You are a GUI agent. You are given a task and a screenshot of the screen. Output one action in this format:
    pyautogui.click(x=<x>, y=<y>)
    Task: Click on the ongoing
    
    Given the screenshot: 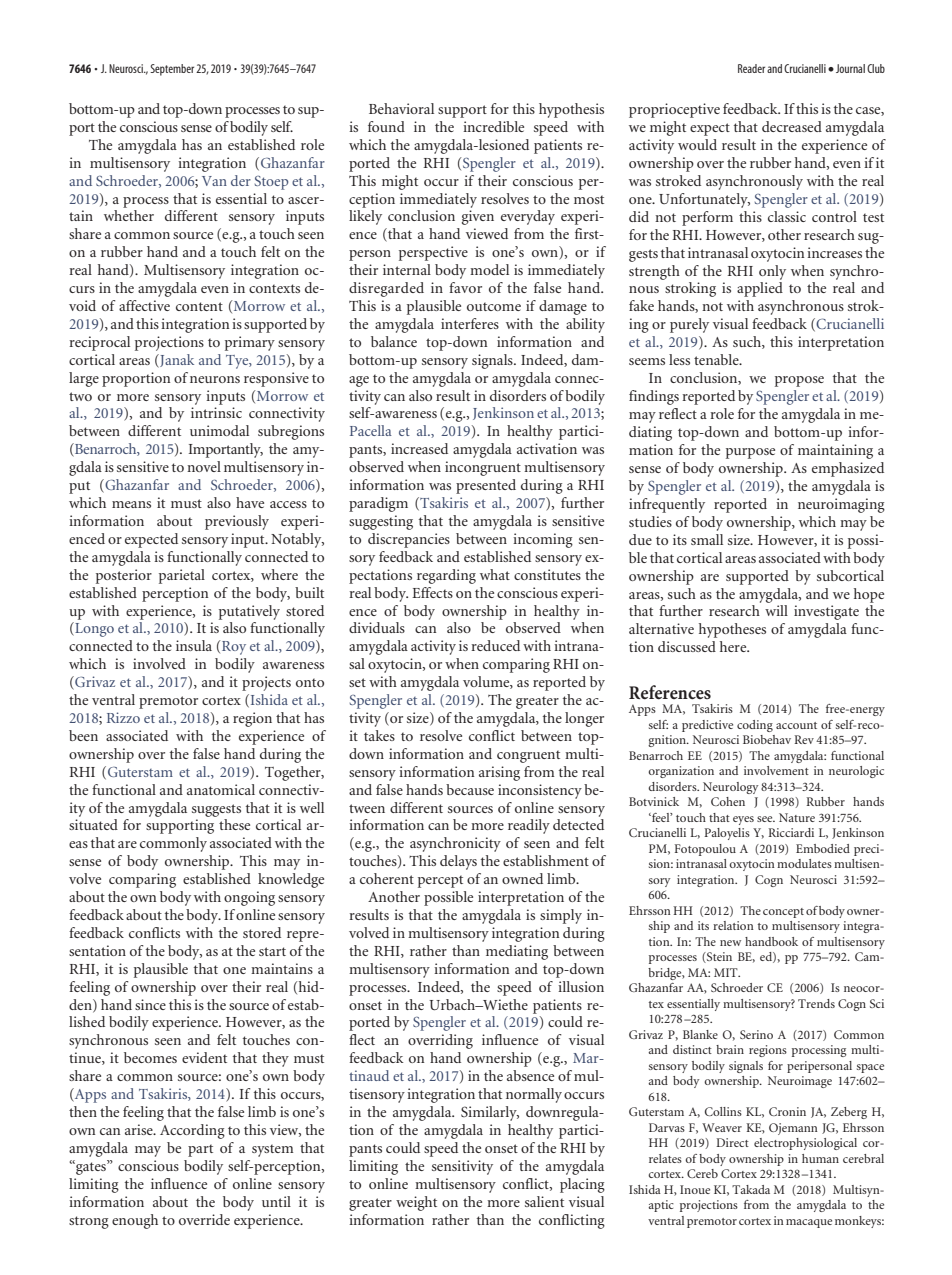 What is the action you would take?
    pyautogui.click(x=249, y=898)
